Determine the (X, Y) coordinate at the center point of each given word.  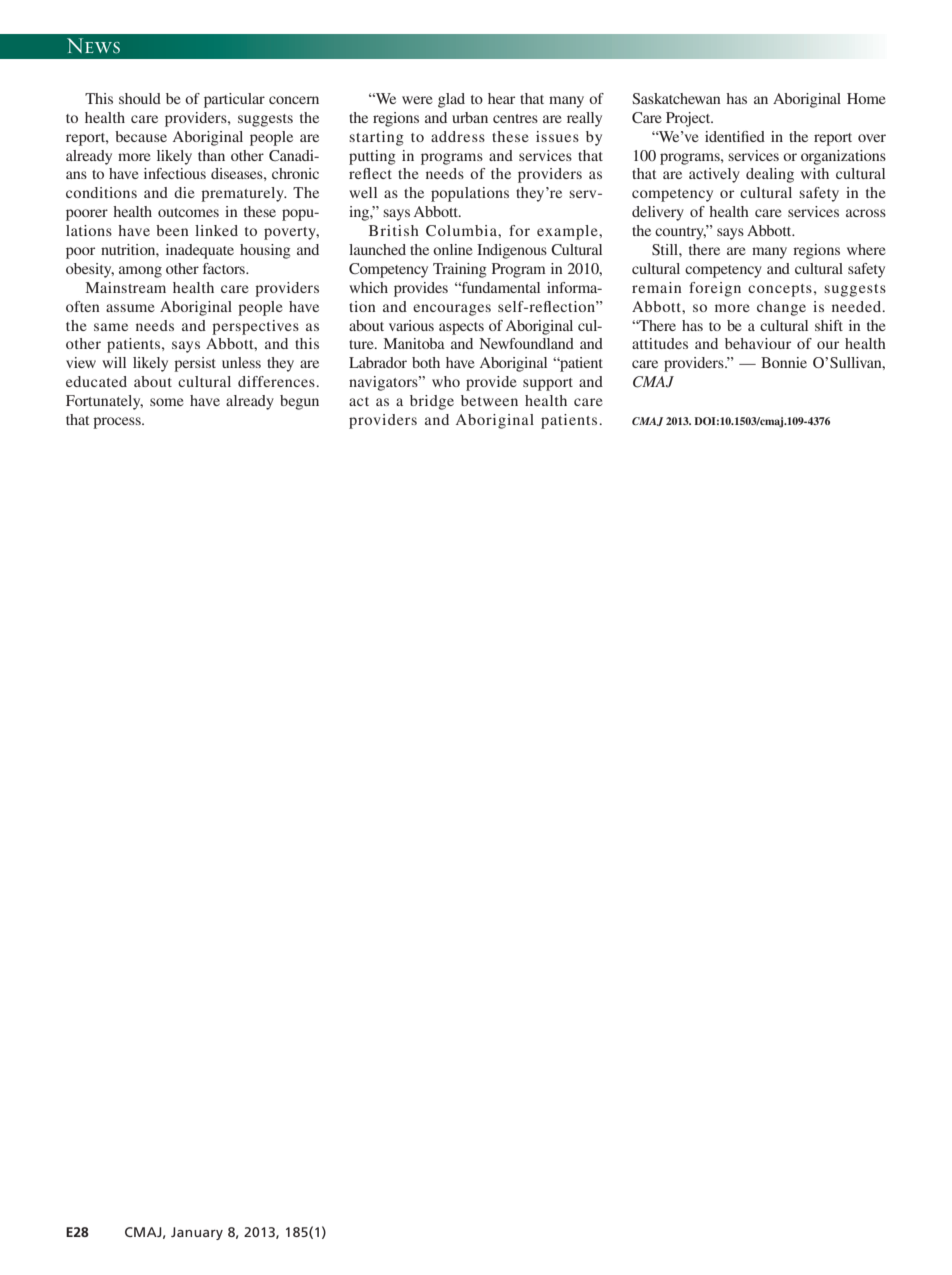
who (446, 381)
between (489, 400)
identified (735, 136)
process (118, 423)
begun (299, 402)
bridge (432, 402)
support (548, 384)
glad (451, 100)
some (166, 402)
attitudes (660, 343)
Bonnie (784, 362)
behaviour (758, 343)
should (140, 98)
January (197, 1233)
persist (195, 364)
